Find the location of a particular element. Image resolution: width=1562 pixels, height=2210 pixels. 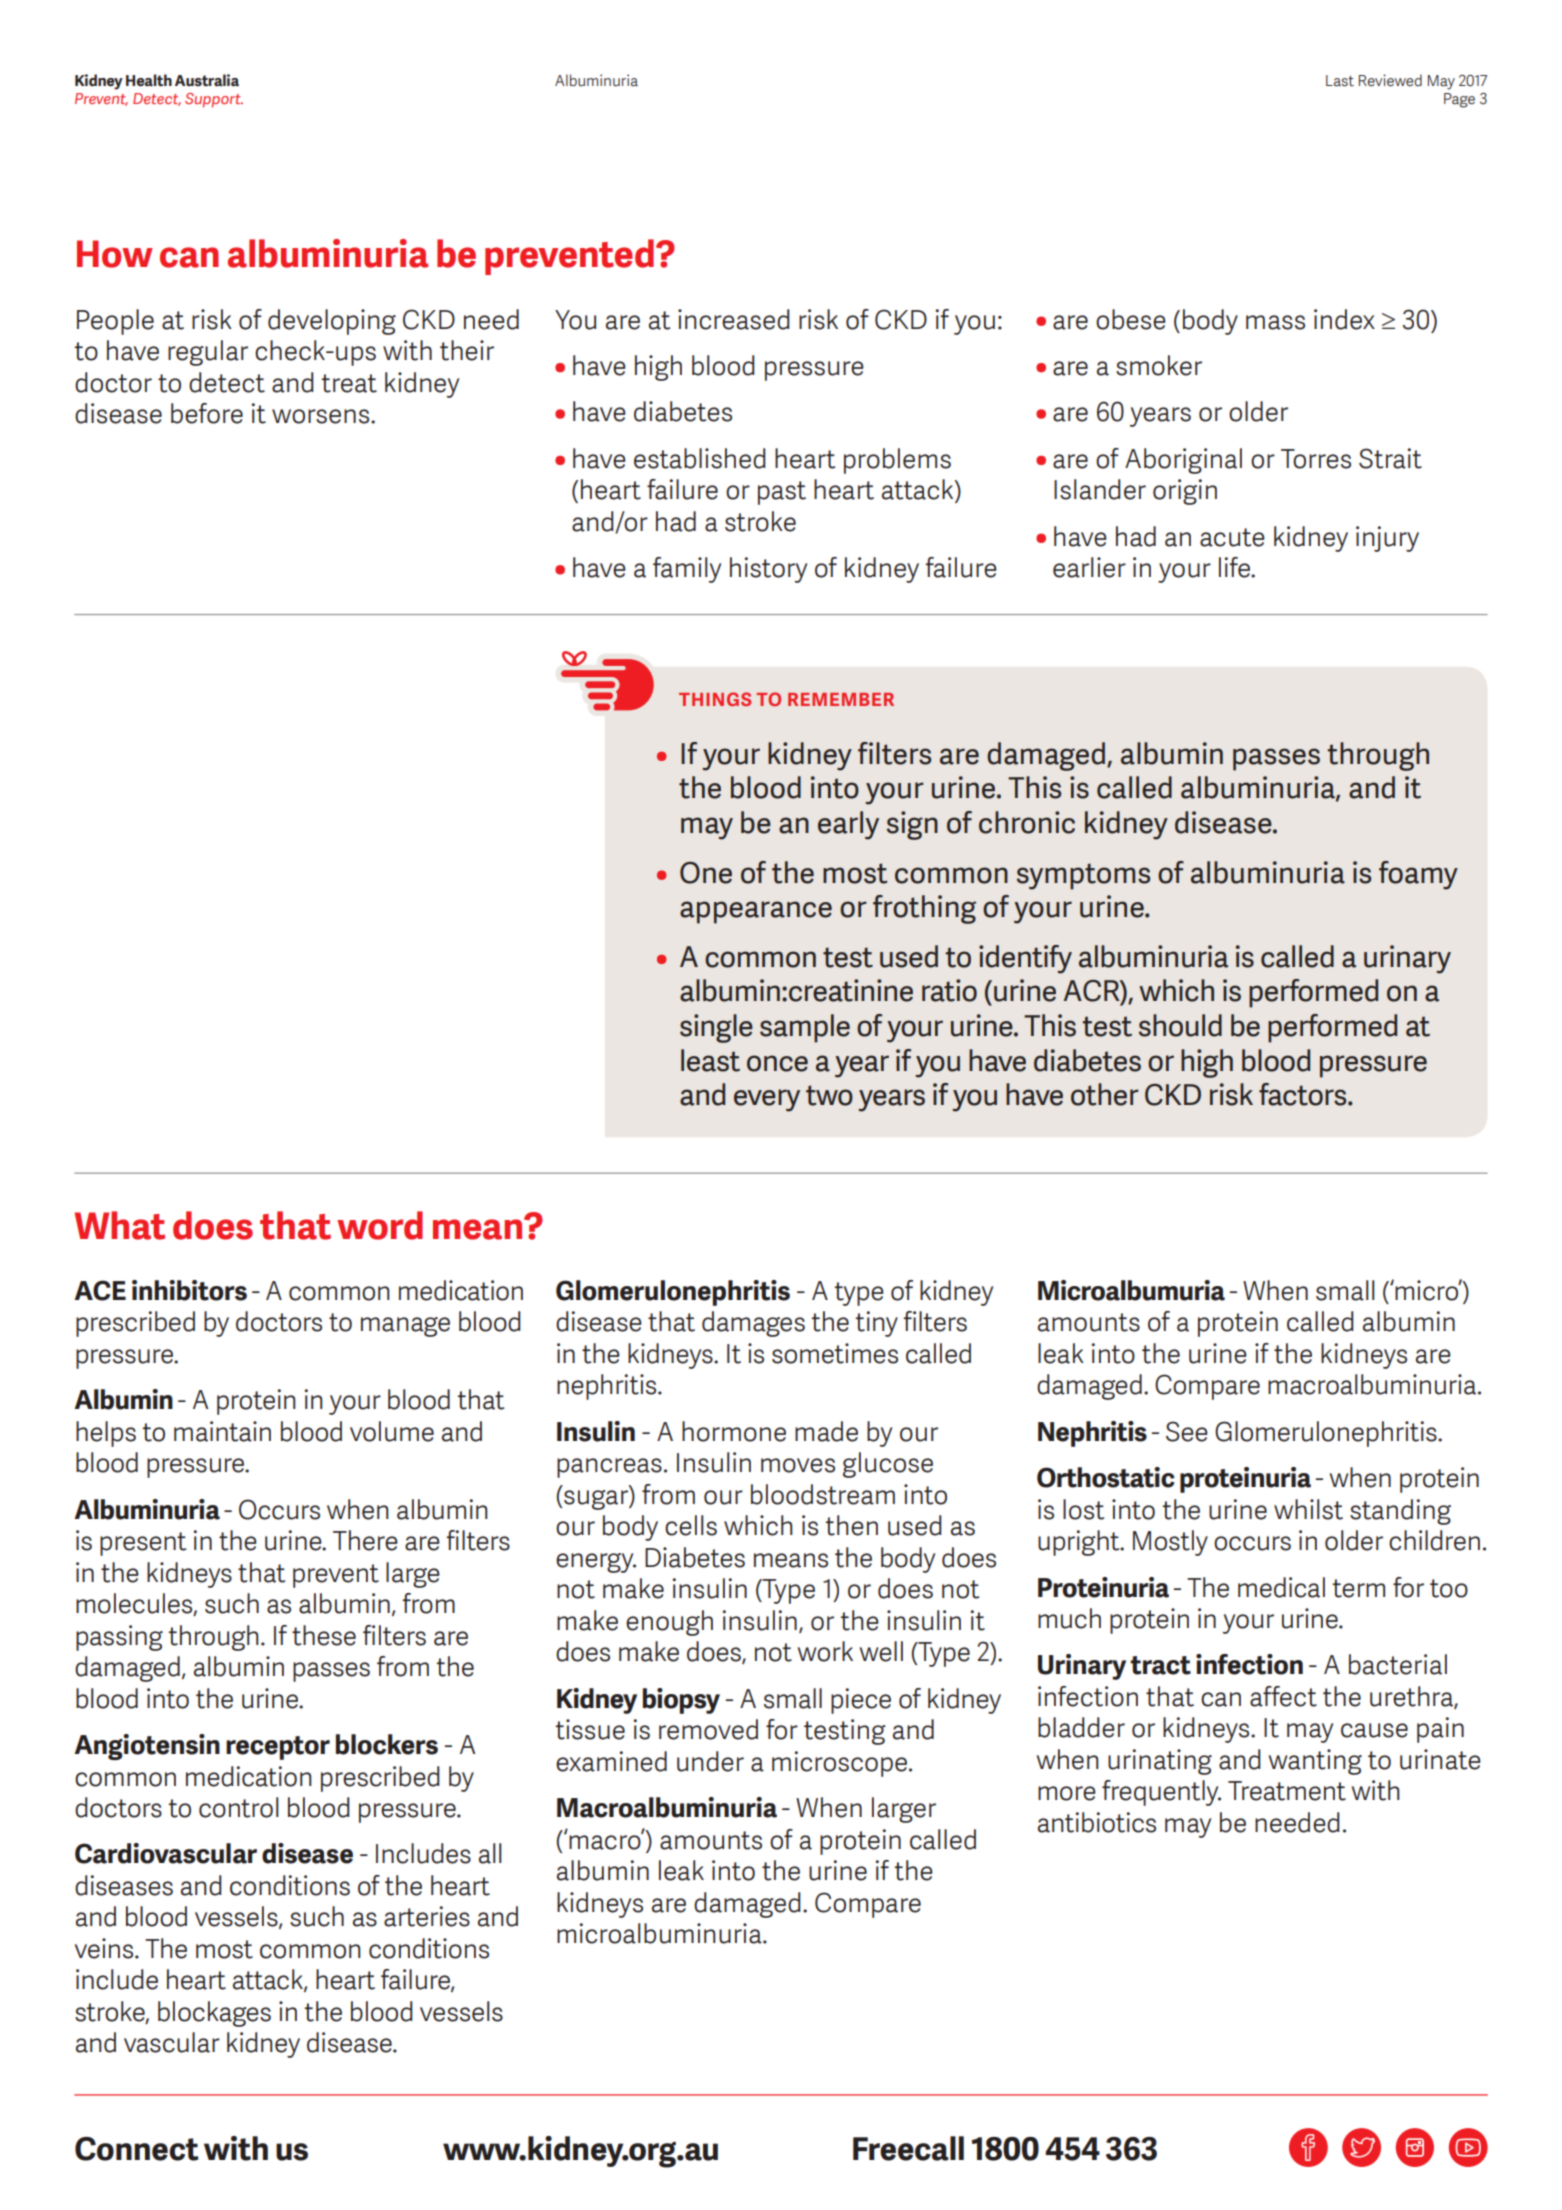

work is located at coordinates (825, 1651).
